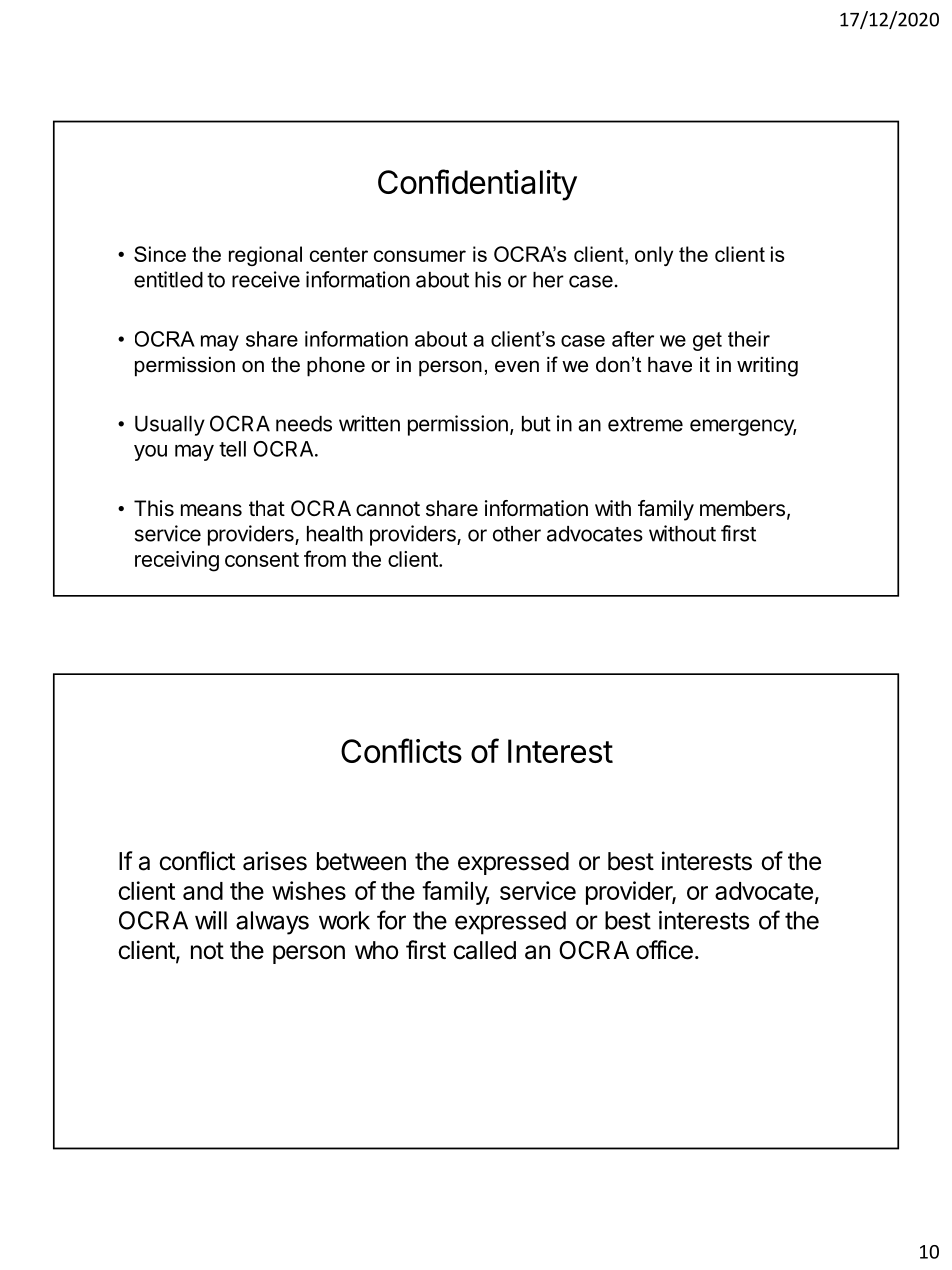 The image size is (952, 1270). What do you see at coordinates (742, 508) in the screenshot?
I see `members` at bounding box center [742, 508].
